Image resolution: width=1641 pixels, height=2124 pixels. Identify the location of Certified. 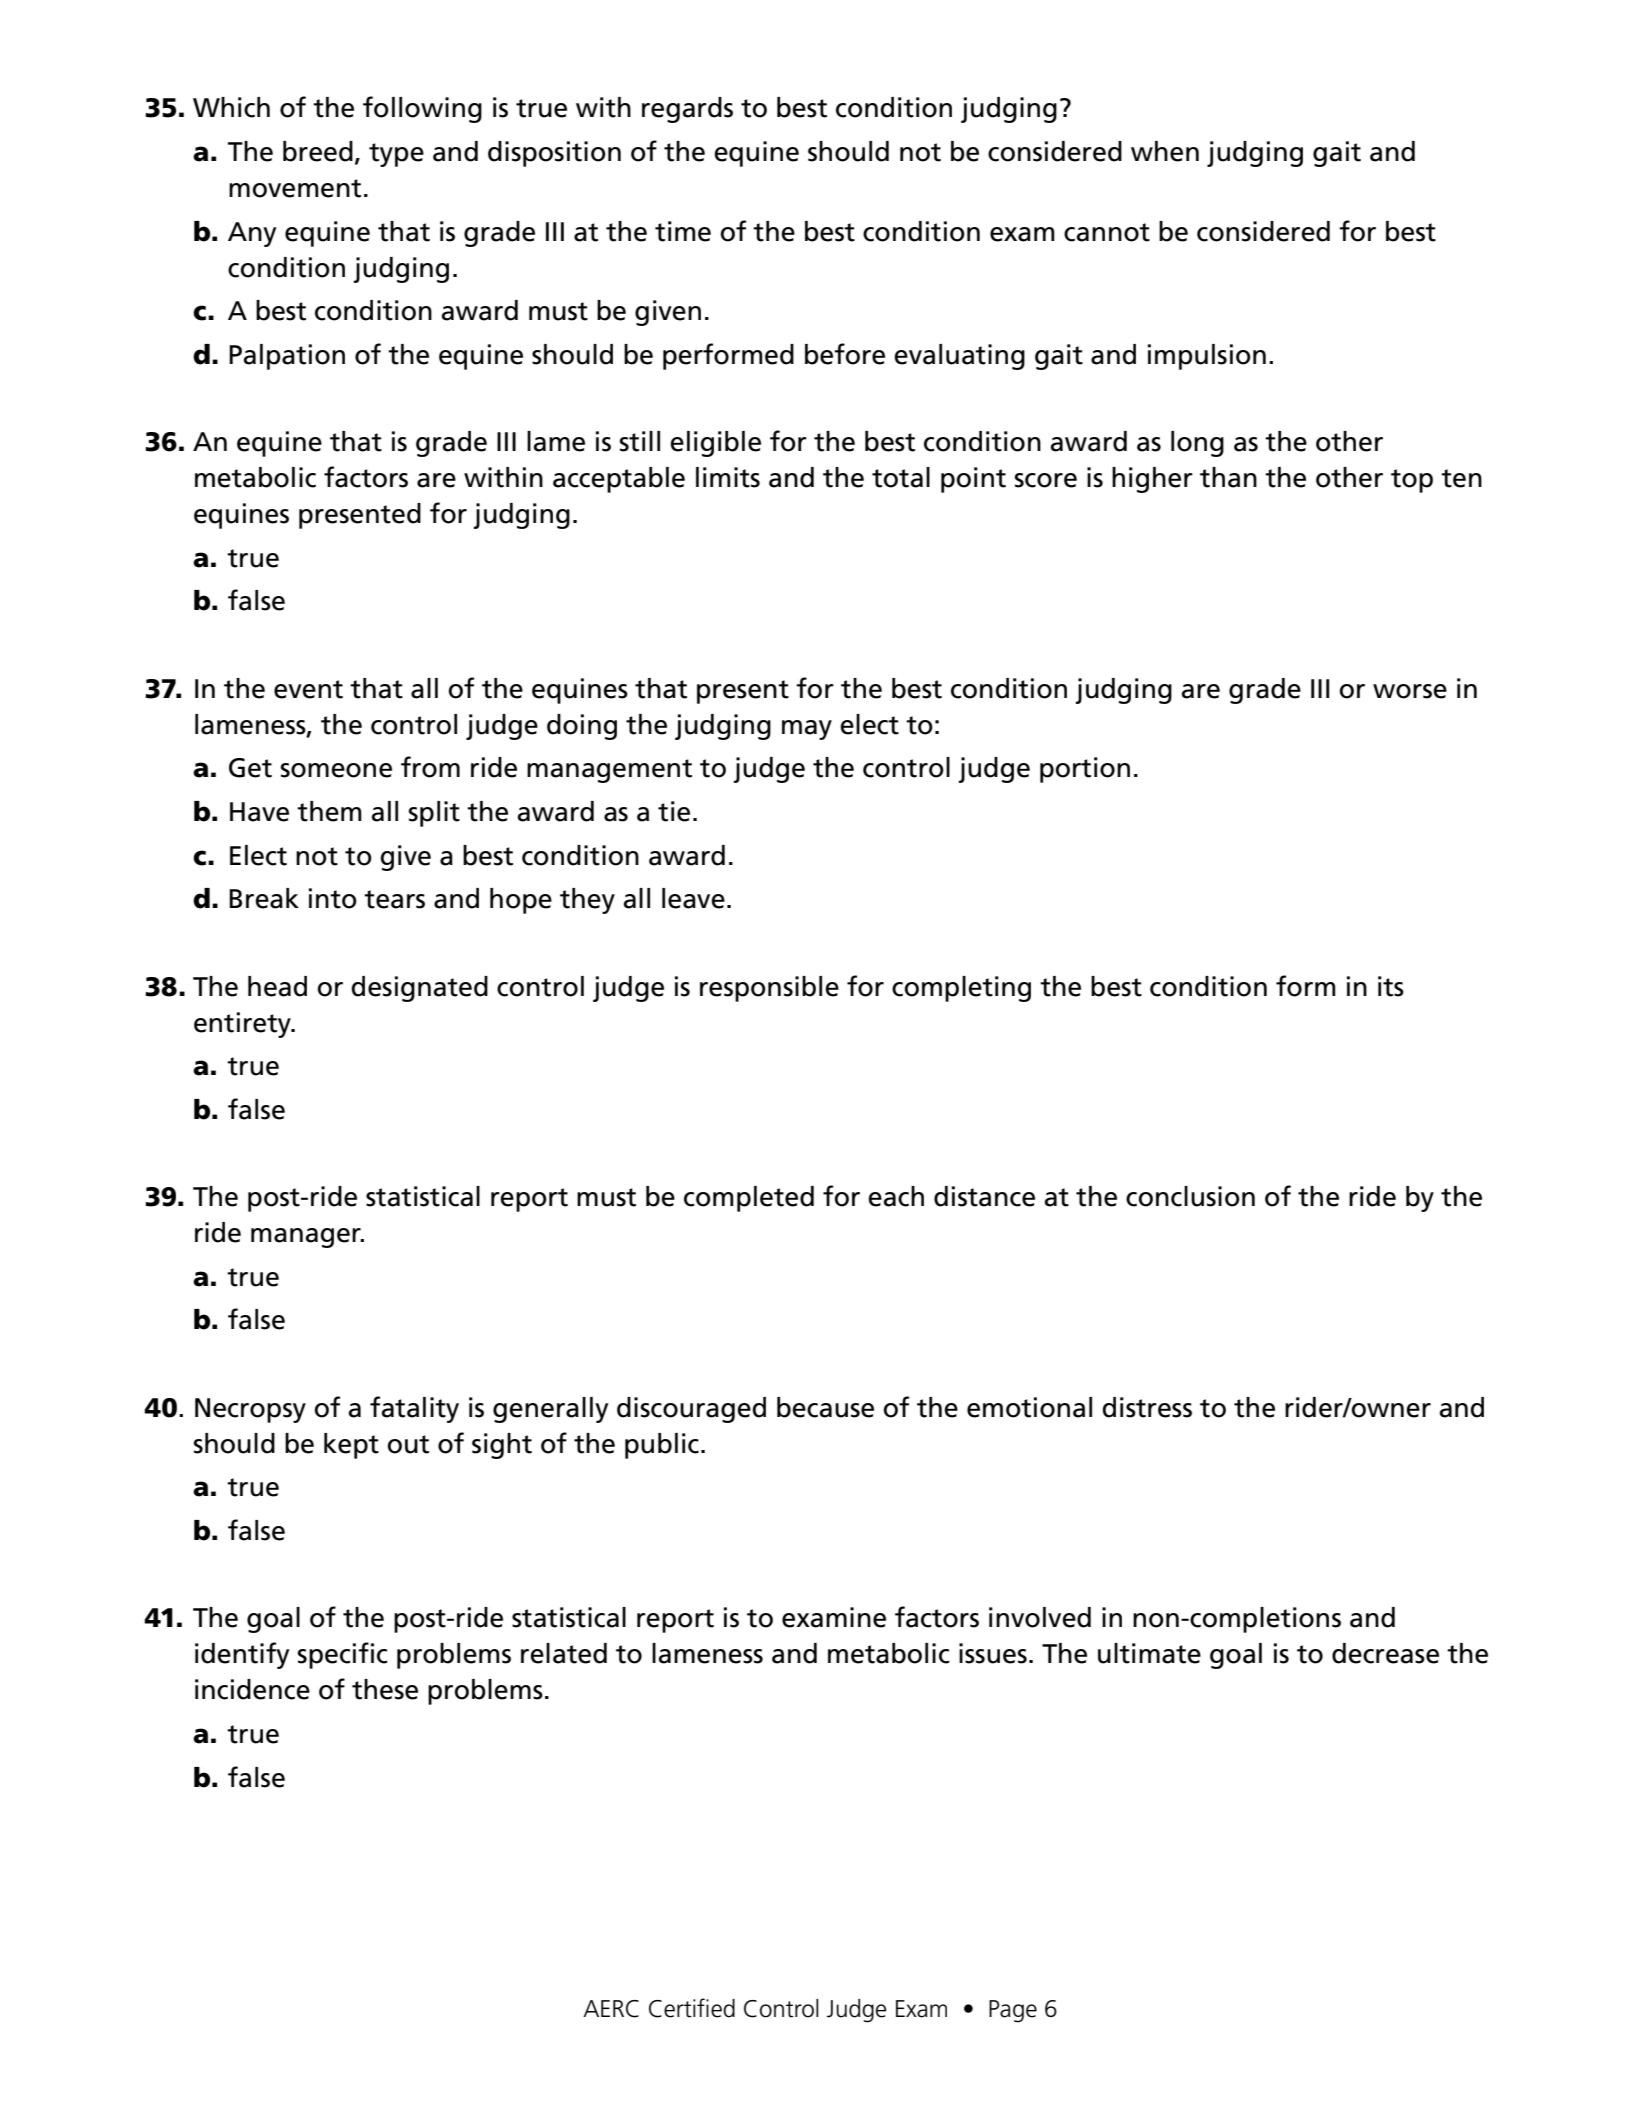
(692, 2008).
